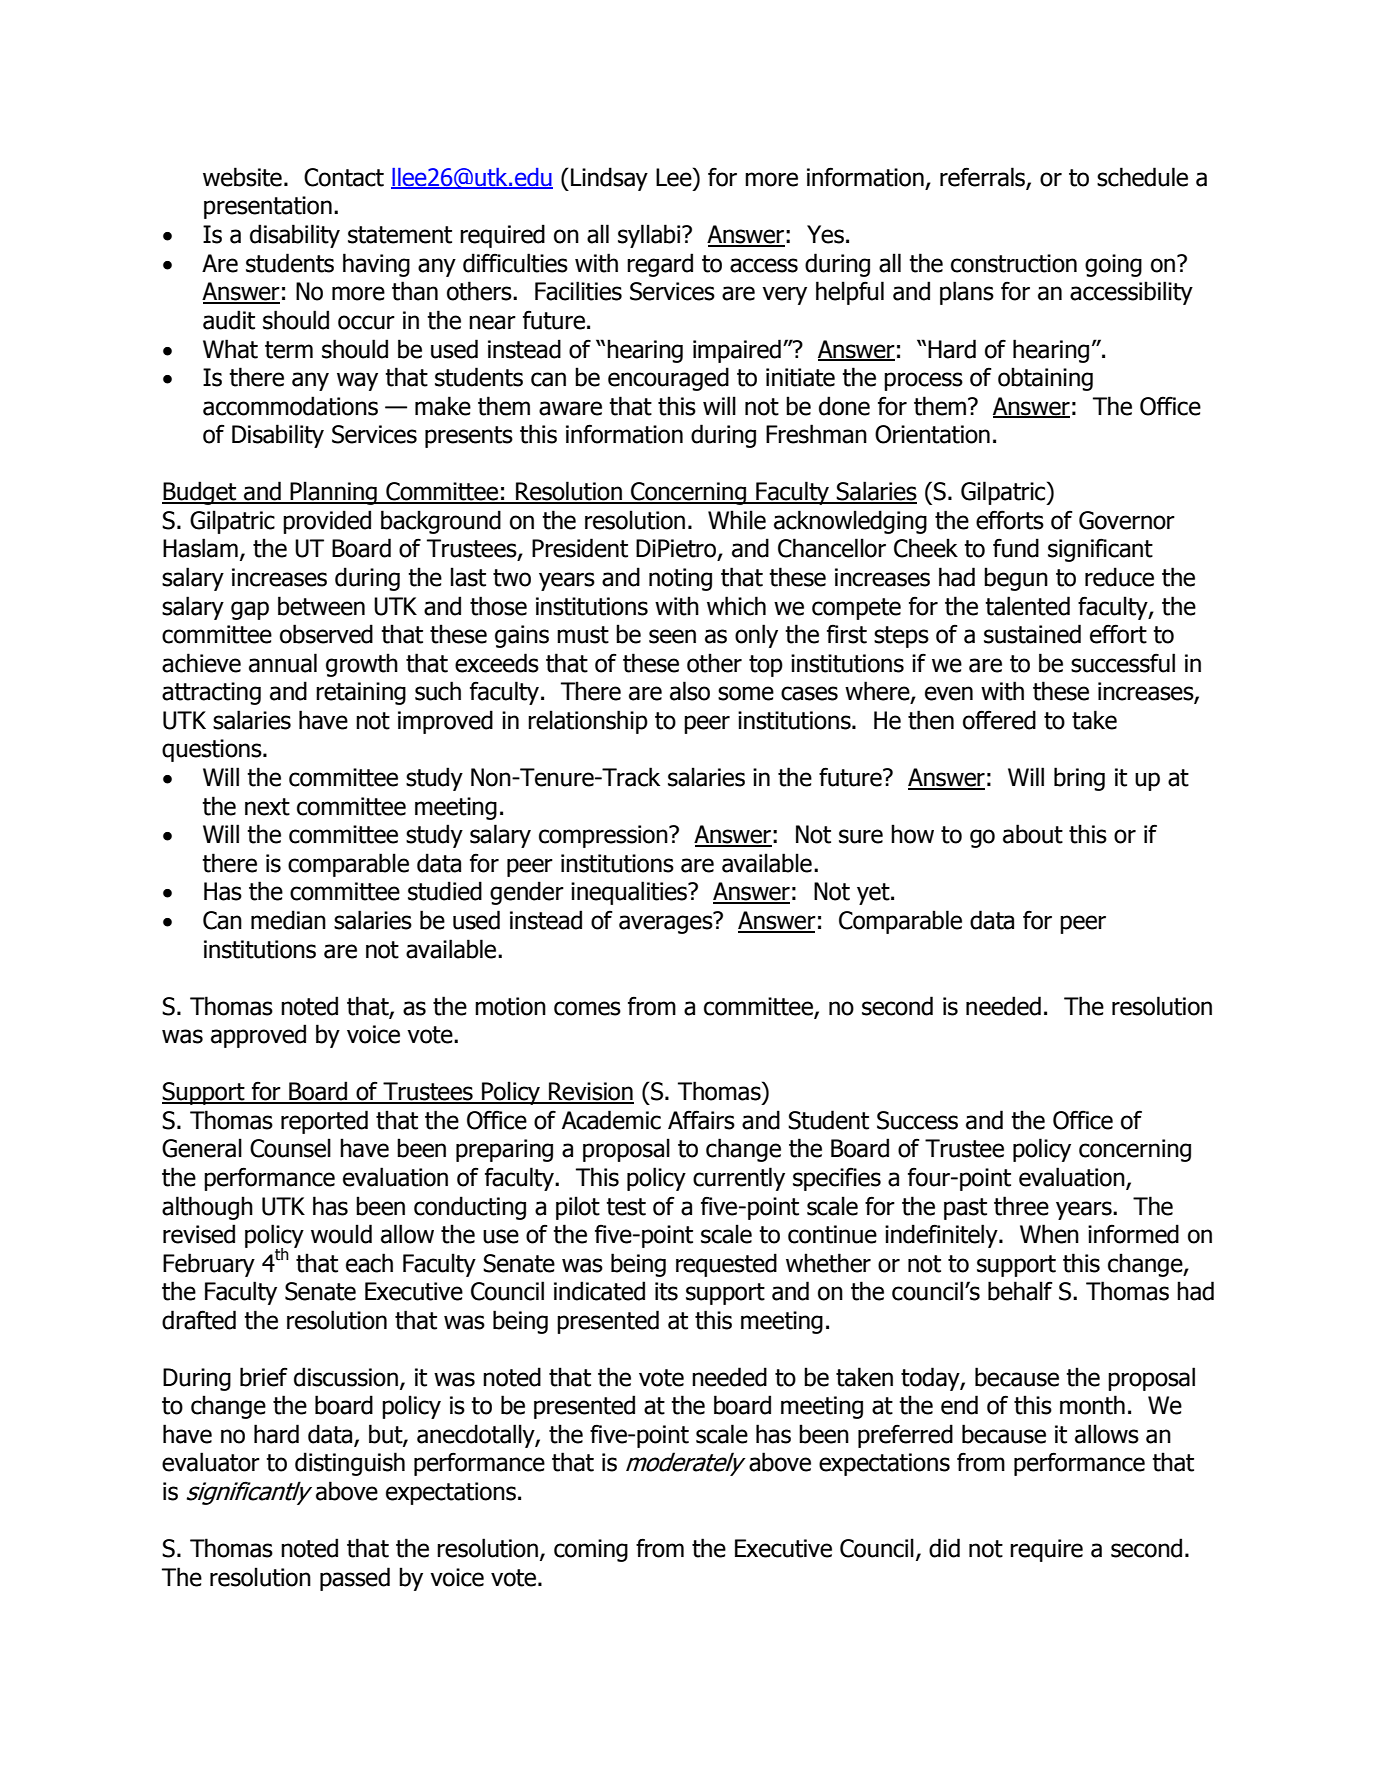  What do you see at coordinates (327, 522) in the document?
I see `provided` at bounding box center [327, 522].
